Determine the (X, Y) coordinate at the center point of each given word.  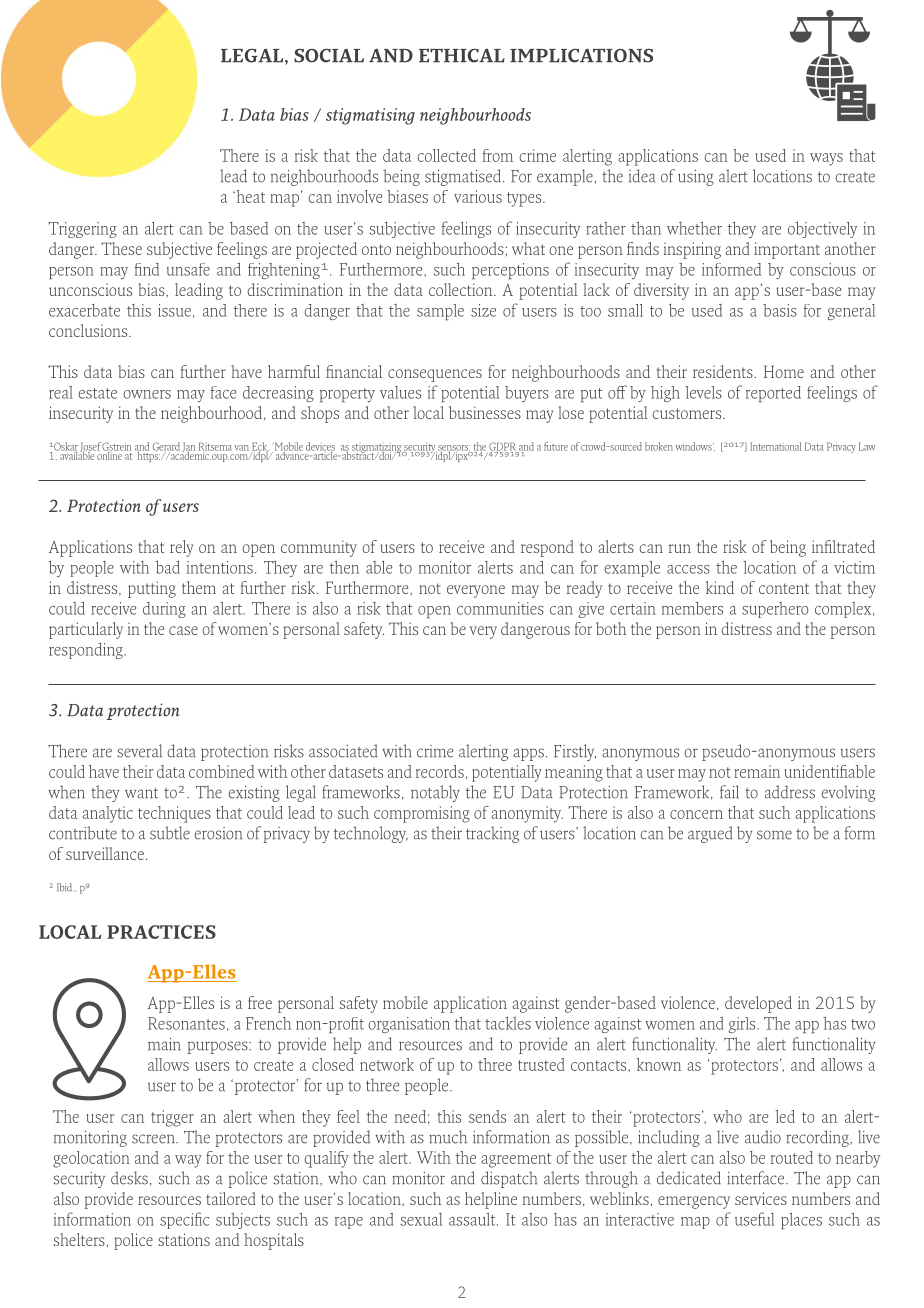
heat (249, 196)
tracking (492, 834)
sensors (453, 449)
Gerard (166, 447)
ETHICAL (462, 55)
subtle (170, 833)
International (775, 446)
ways (826, 159)
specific (184, 1220)
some (774, 835)
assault (473, 1219)
